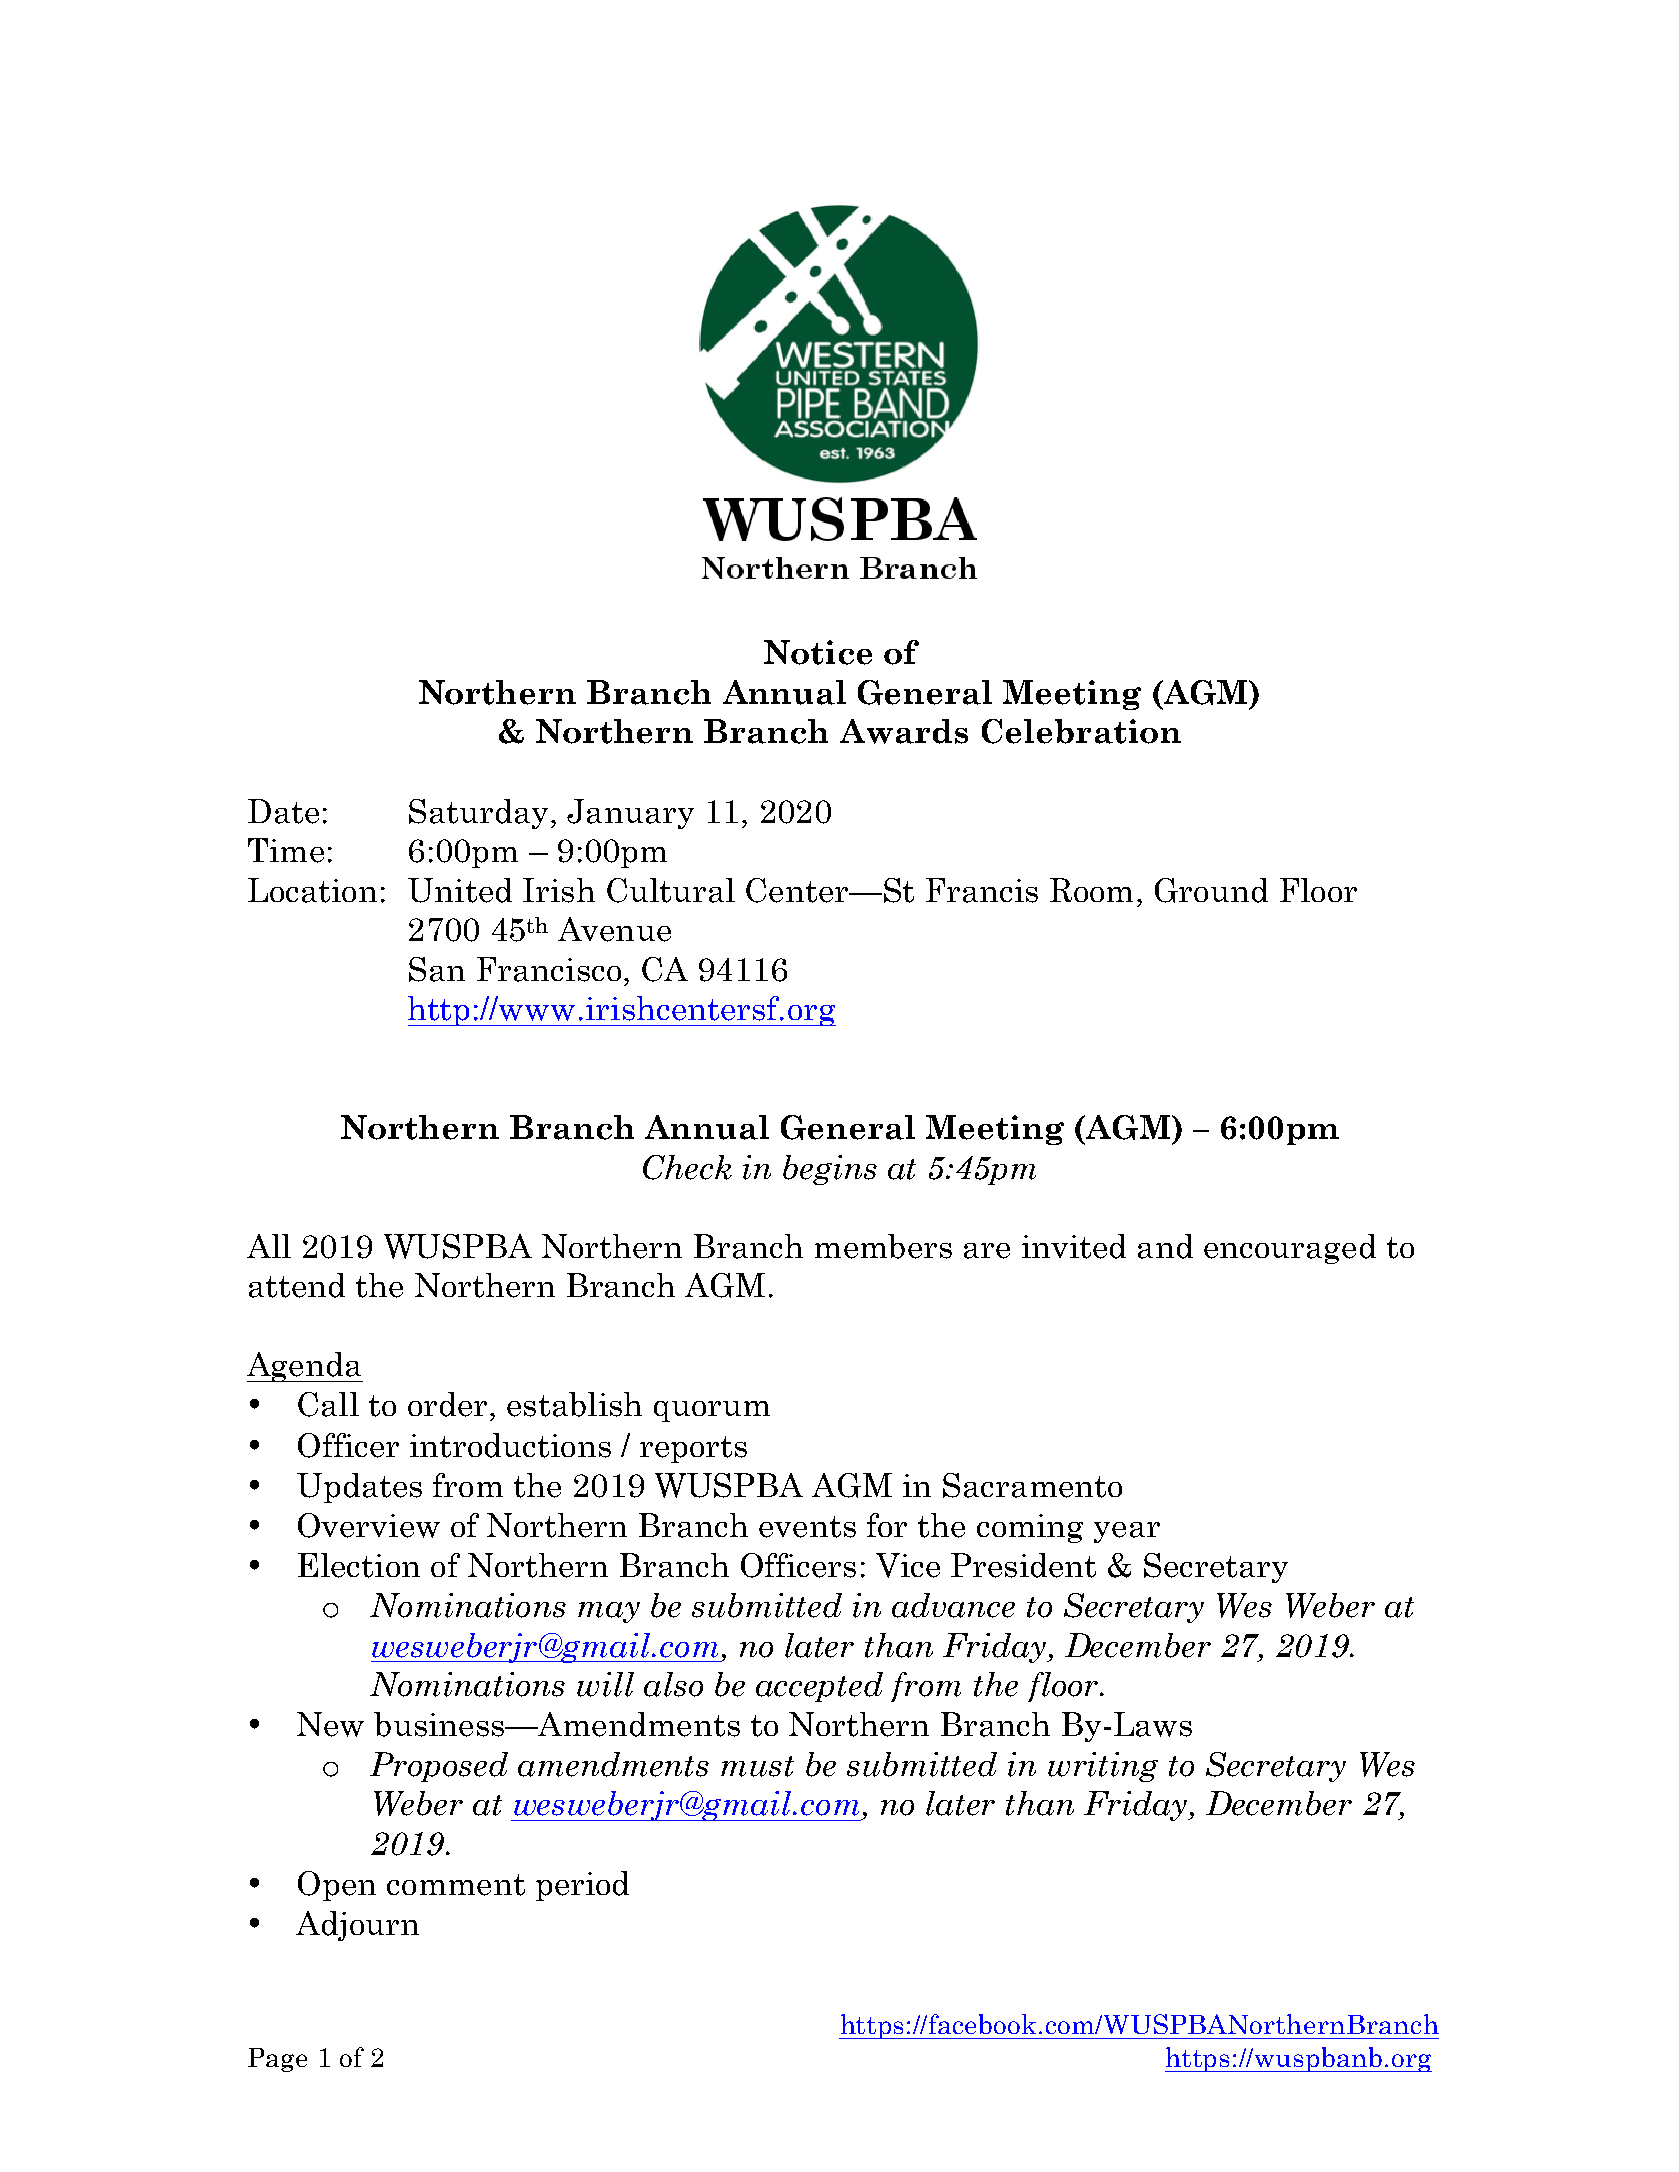 The height and width of the screenshot is (2172, 1679). What do you see at coordinates (478, 814) in the screenshot?
I see `Saturday` at bounding box center [478, 814].
